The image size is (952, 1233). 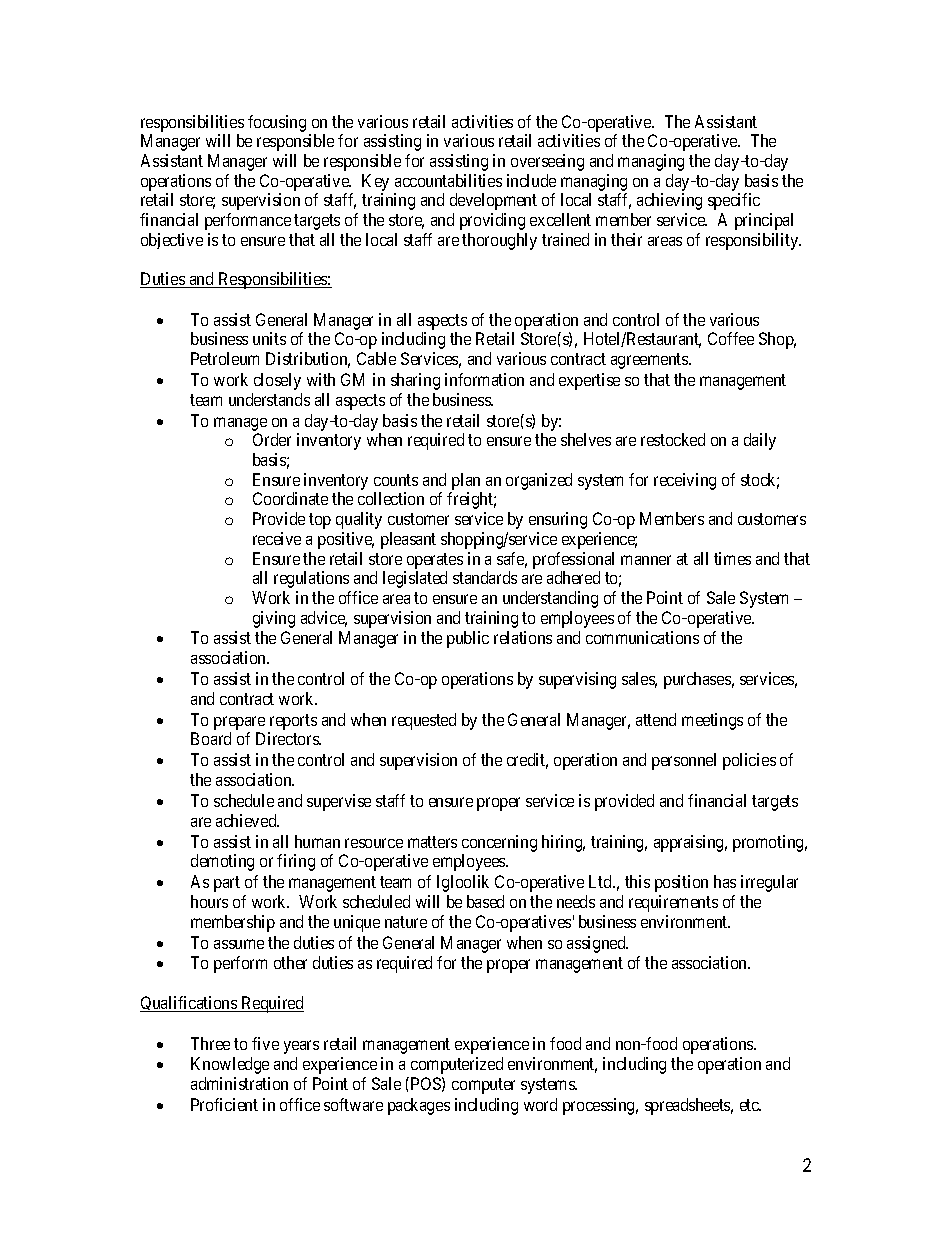 I want to click on part, so click(x=227, y=884).
